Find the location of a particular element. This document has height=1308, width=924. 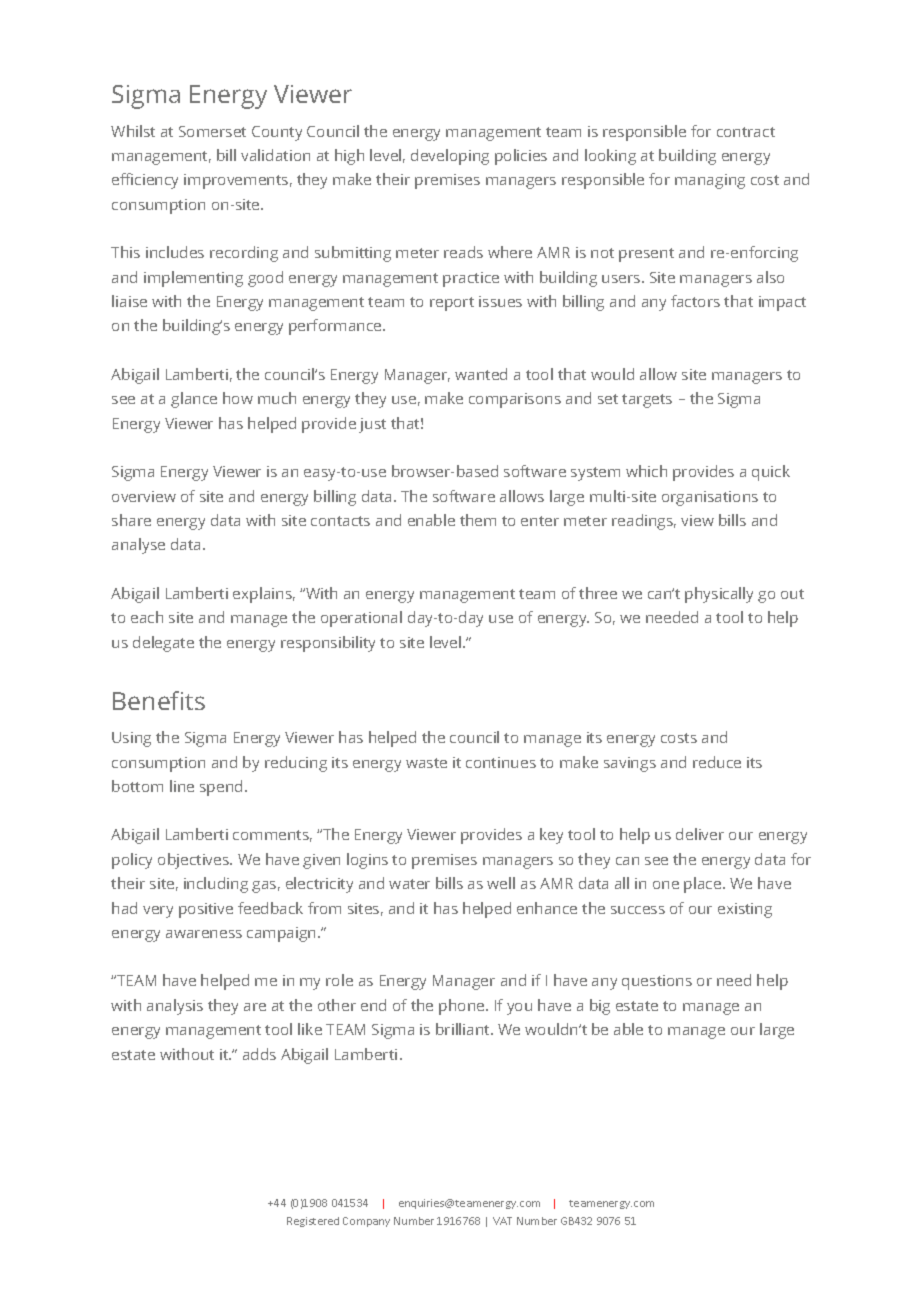

managing is located at coordinates (710, 181).
